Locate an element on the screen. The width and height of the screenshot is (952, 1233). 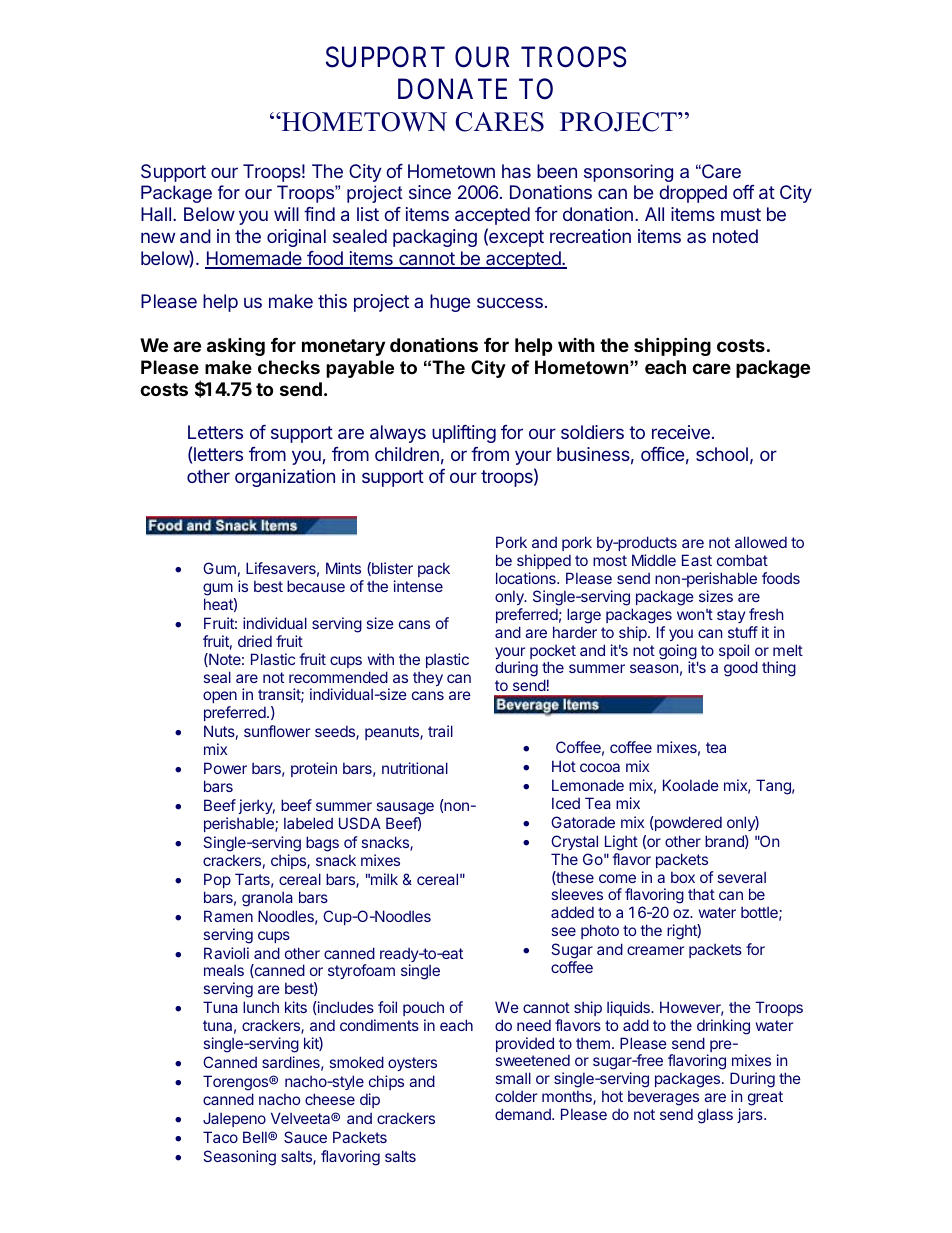
dried is located at coordinates (255, 641).
